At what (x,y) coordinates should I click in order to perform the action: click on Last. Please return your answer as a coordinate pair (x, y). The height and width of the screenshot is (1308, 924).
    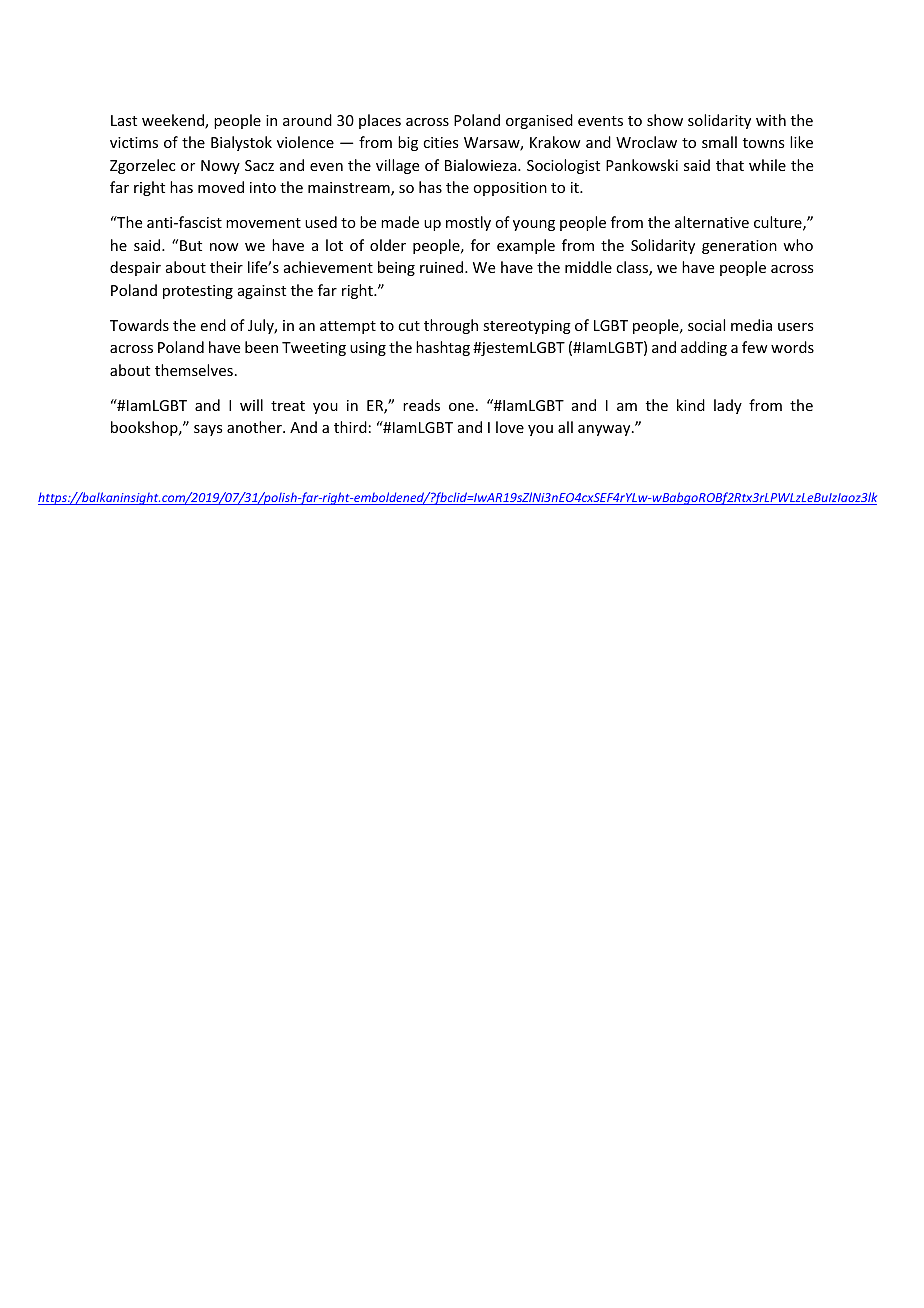
    Looking at the image, I should click on (124, 120).
